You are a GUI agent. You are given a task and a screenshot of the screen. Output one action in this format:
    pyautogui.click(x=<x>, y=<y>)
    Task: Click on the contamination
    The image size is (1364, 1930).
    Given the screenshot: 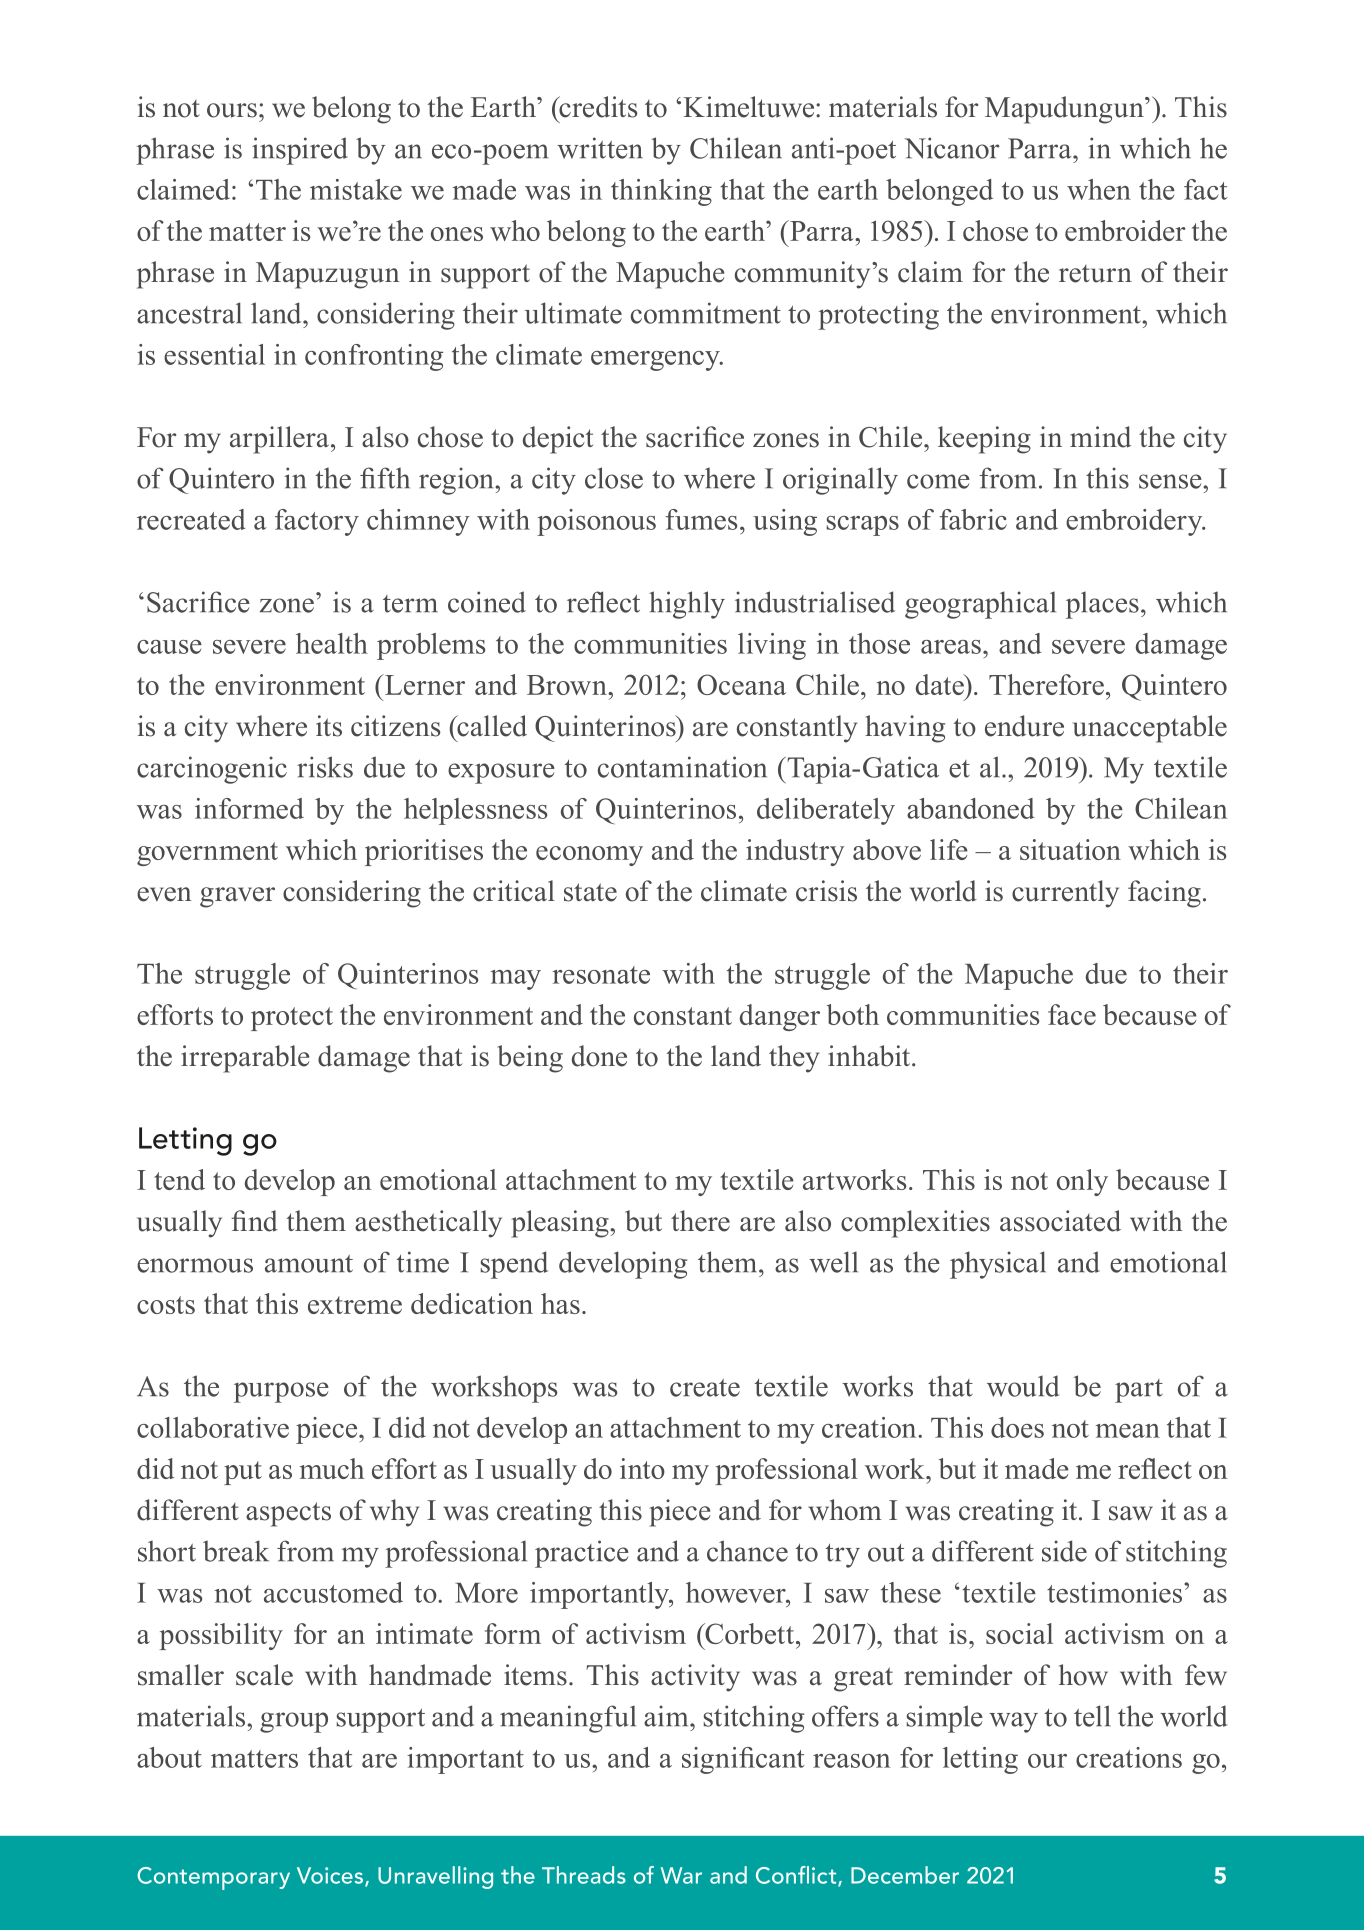 What is the action you would take?
    pyautogui.click(x=682, y=767)
